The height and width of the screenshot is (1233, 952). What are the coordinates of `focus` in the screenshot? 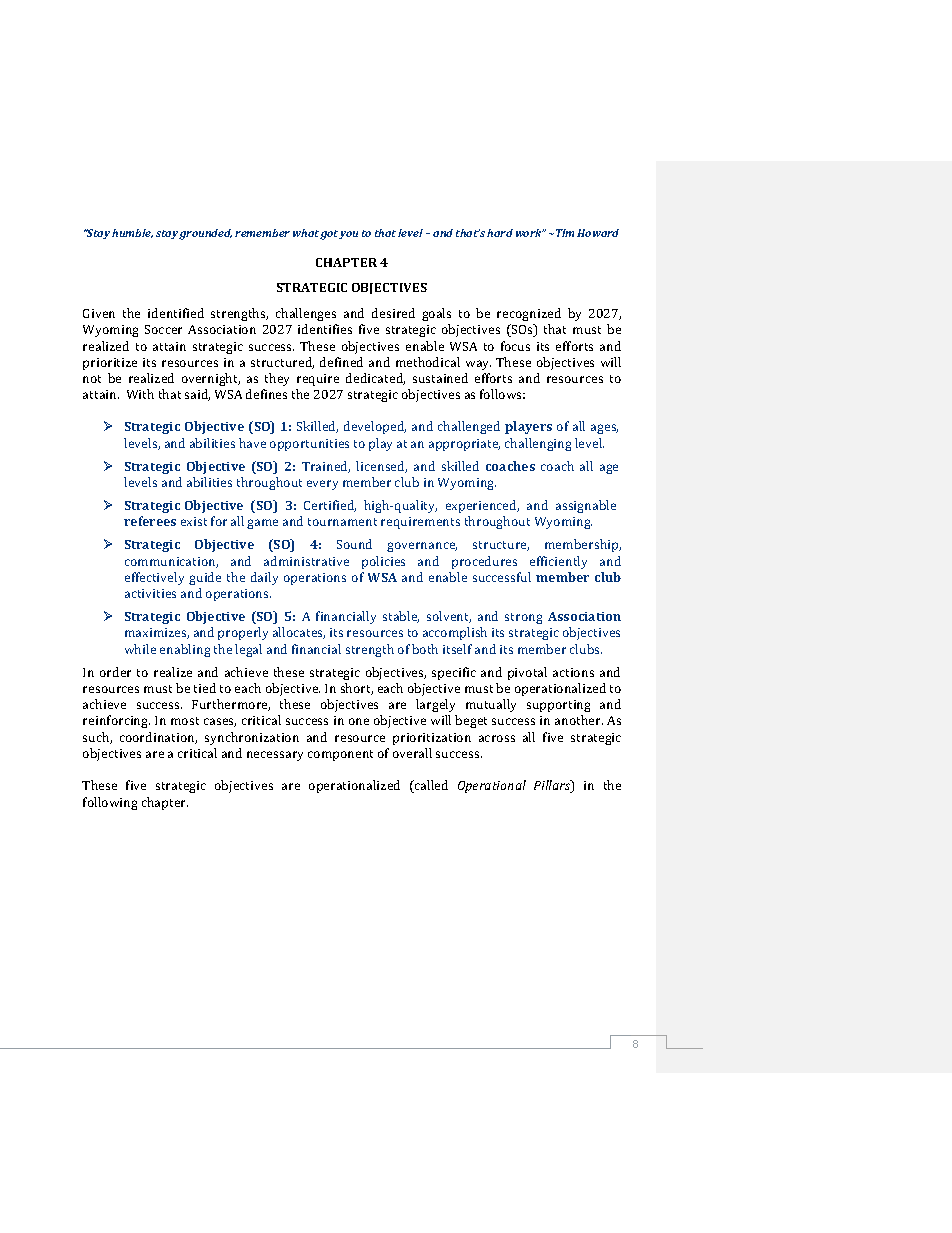 It's located at (515, 346).
